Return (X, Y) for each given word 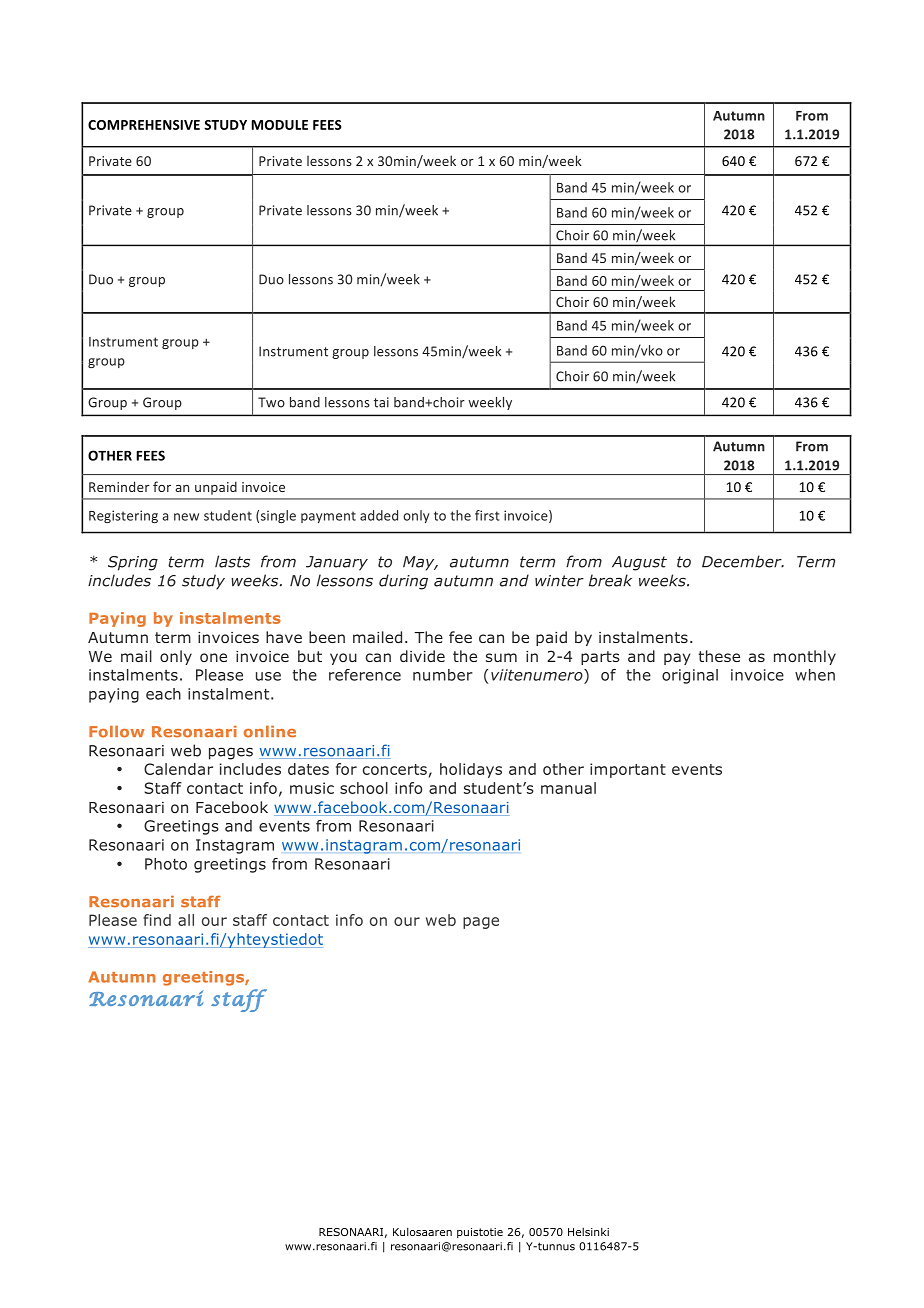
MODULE (279, 125)
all (186, 920)
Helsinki (588, 1232)
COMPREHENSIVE (144, 125)
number (443, 675)
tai (381, 402)
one (213, 657)
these (719, 656)
